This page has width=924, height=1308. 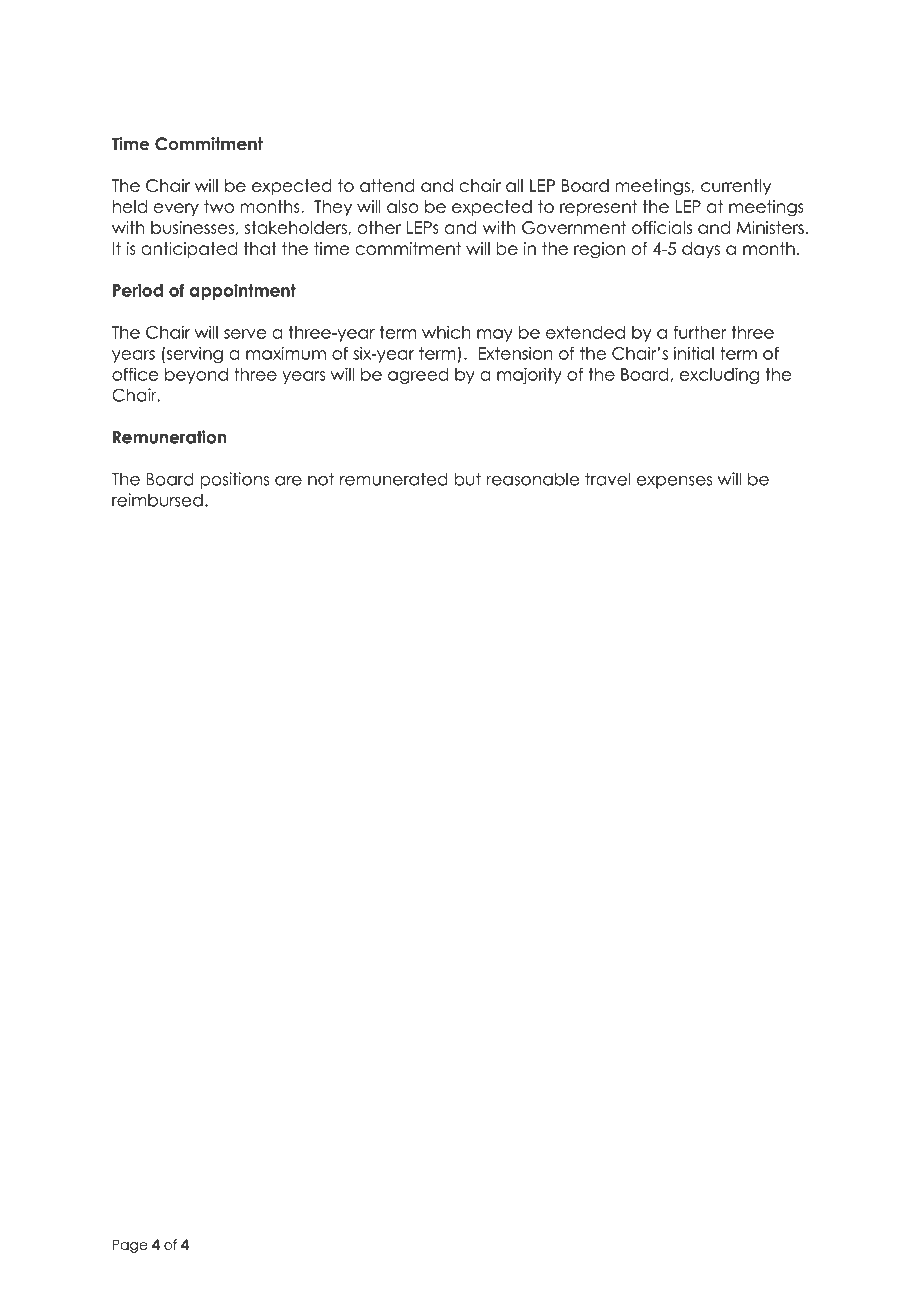 I want to click on reasonable, so click(x=532, y=479).
